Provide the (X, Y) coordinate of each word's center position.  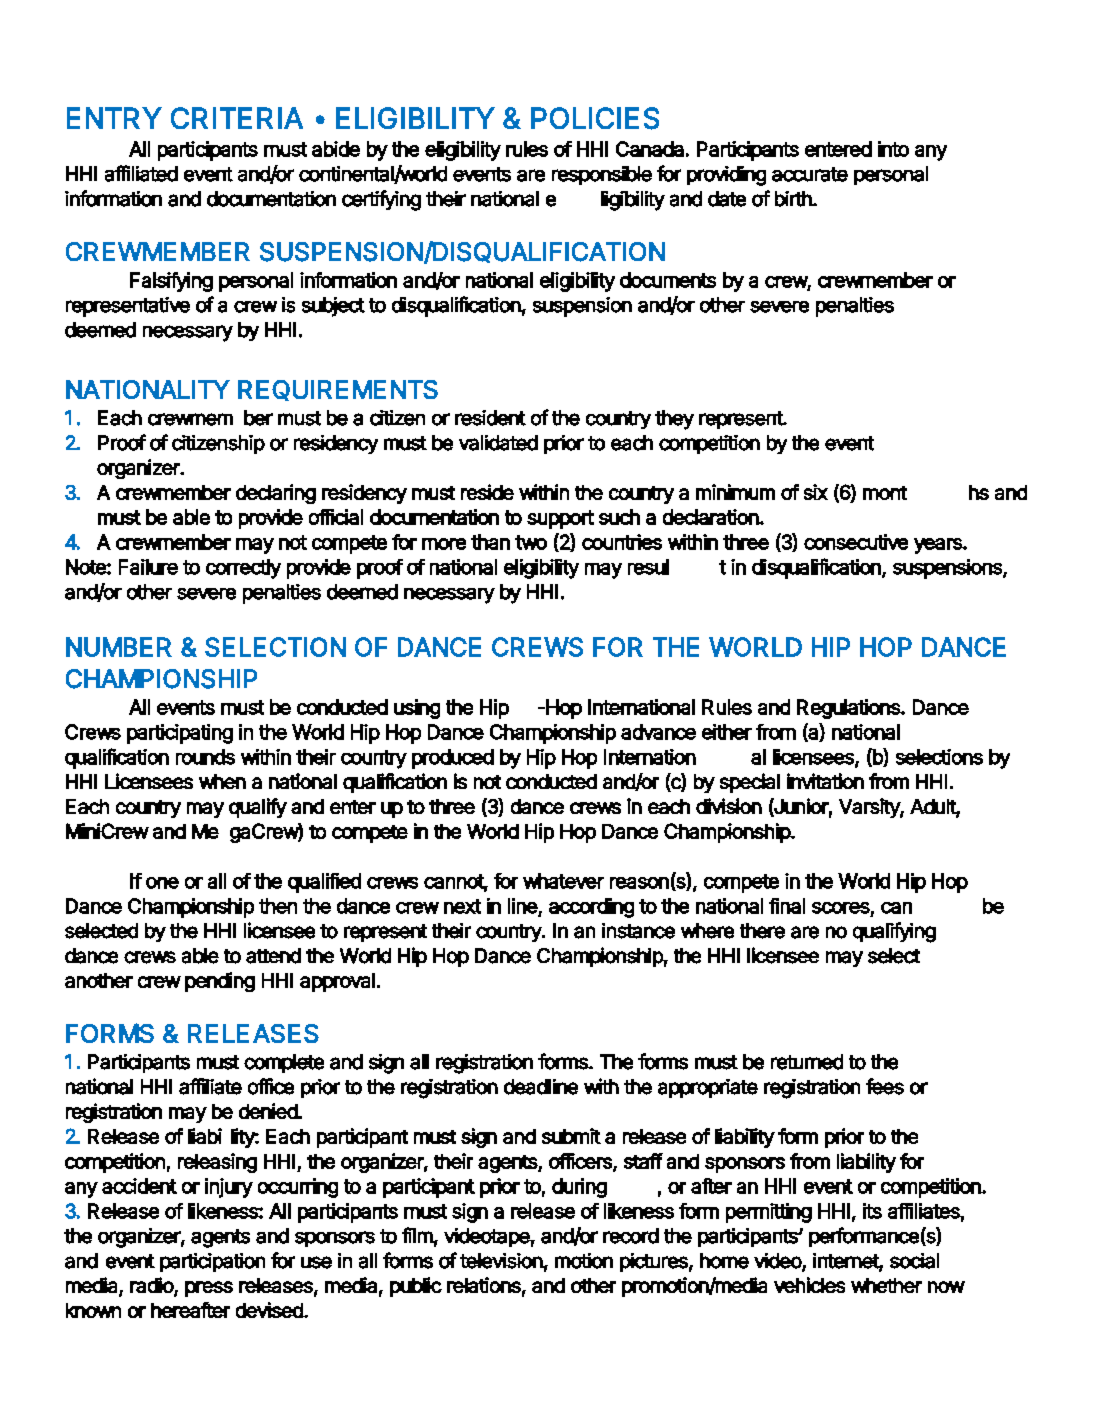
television (502, 1261)
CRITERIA (237, 118)
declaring (276, 494)
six (816, 492)
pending (220, 982)
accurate (810, 174)
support (560, 519)
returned (807, 1062)
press (209, 1289)
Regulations (849, 709)
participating (180, 734)
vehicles (809, 1285)
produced (453, 759)
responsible (602, 175)
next (462, 906)
